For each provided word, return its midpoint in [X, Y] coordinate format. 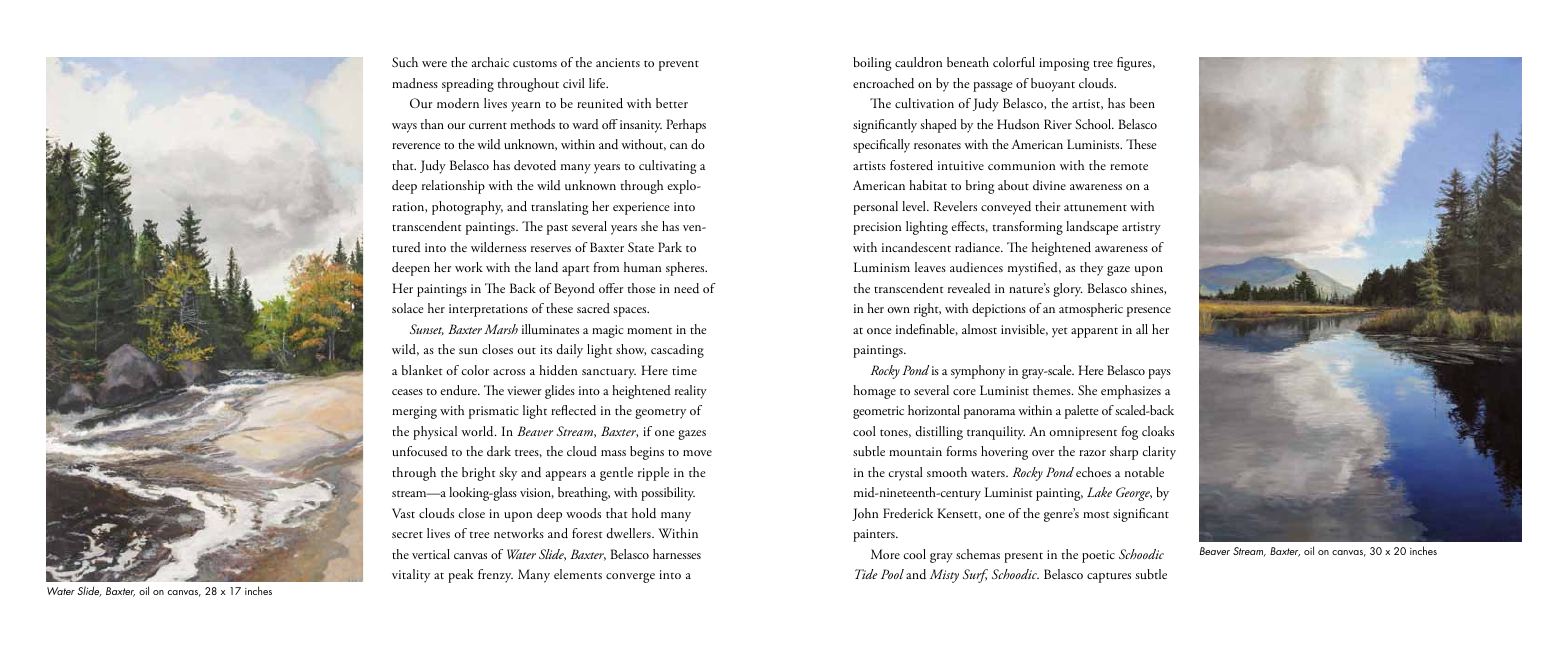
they [1091, 269]
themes [1053, 390]
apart [576, 270]
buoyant [1053, 85]
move [697, 453]
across [509, 372]
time [684, 370]
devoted [535, 165]
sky [508, 474]
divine [1049, 185]
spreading [468, 85]
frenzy [495, 576]
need [686, 288]
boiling [872, 64]
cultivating [667, 167]
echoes [1093, 472]
